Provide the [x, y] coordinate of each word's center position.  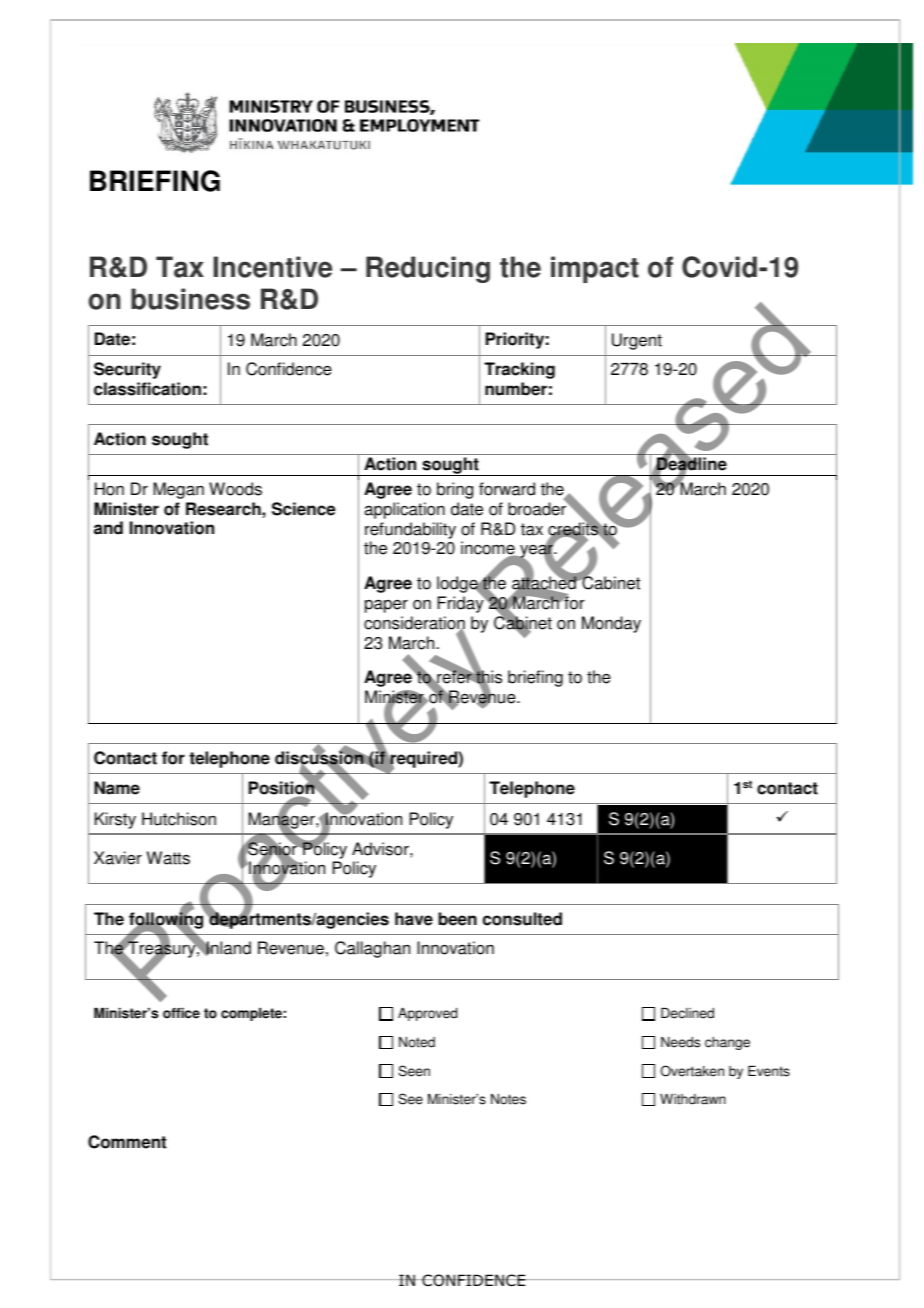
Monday [611, 624]
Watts [168, 858]
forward [507, 489]
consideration [414, 624]
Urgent [637, 341]
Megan [178, 490]
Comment [127, 1142]
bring [455, 490]
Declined [687, 1013]
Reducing [428, 269]
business [190, 299]
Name [117, 788]
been [457, 919]
